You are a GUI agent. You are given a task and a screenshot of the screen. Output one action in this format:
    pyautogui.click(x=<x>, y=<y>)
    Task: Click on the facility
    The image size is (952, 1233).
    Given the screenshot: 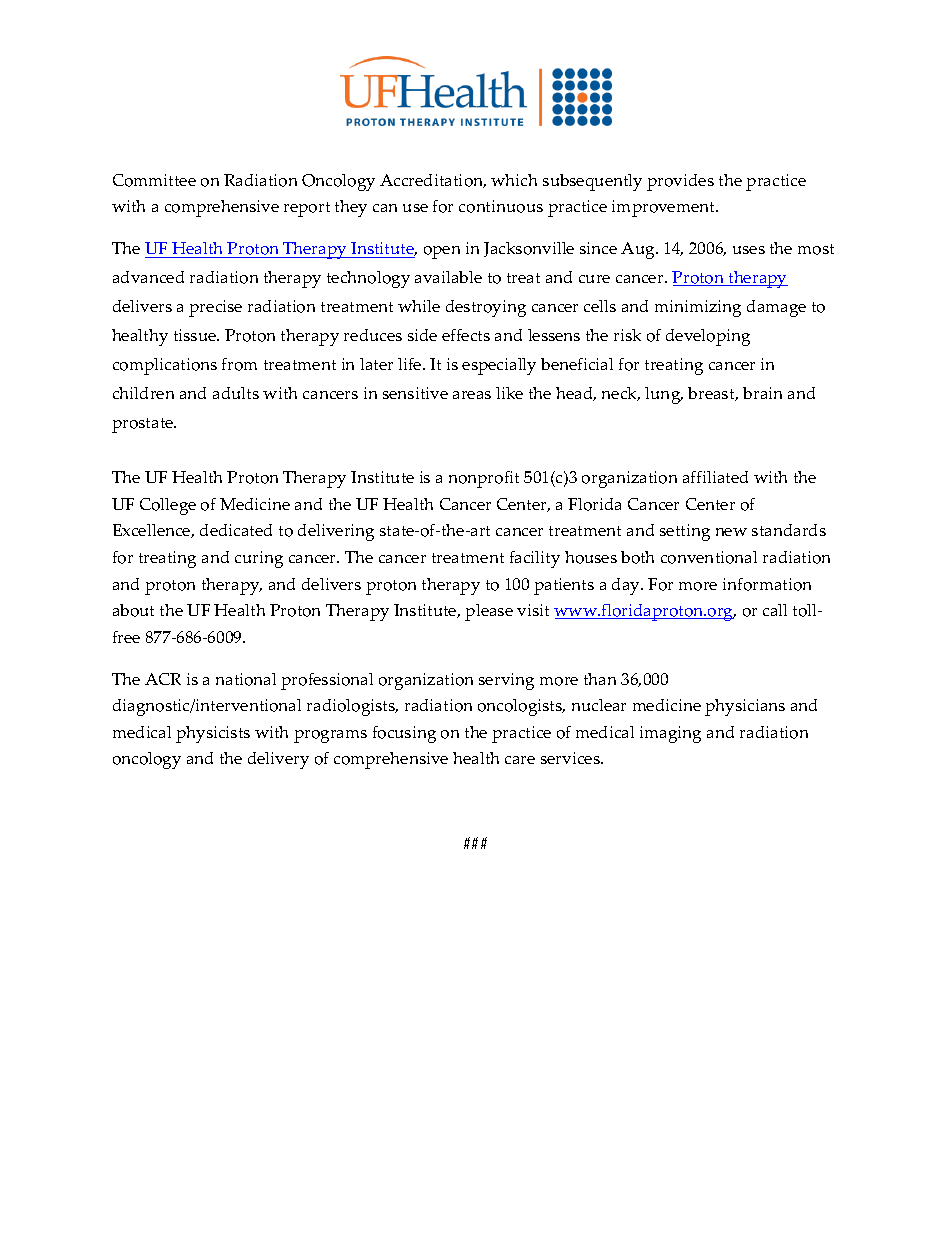 What is the action you would take?
    pyautogui.click(x=535, y=559)
